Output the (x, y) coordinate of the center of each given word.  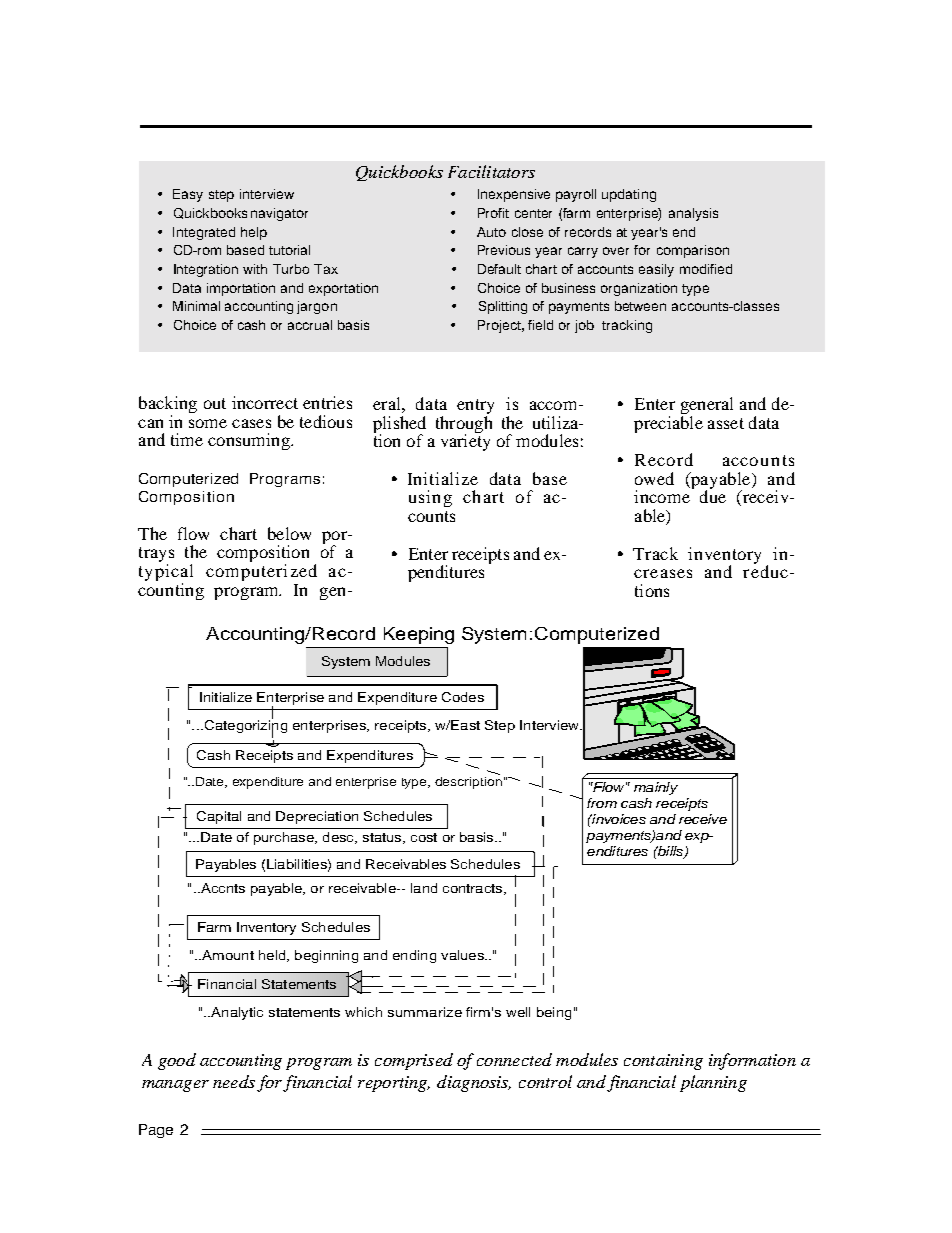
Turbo (291, 269)
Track (655, 553)
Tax (326, 269)
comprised (414, 1061)
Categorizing (244, 727)
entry (475, 408)
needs (234, 1081)
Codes (463, 697)
